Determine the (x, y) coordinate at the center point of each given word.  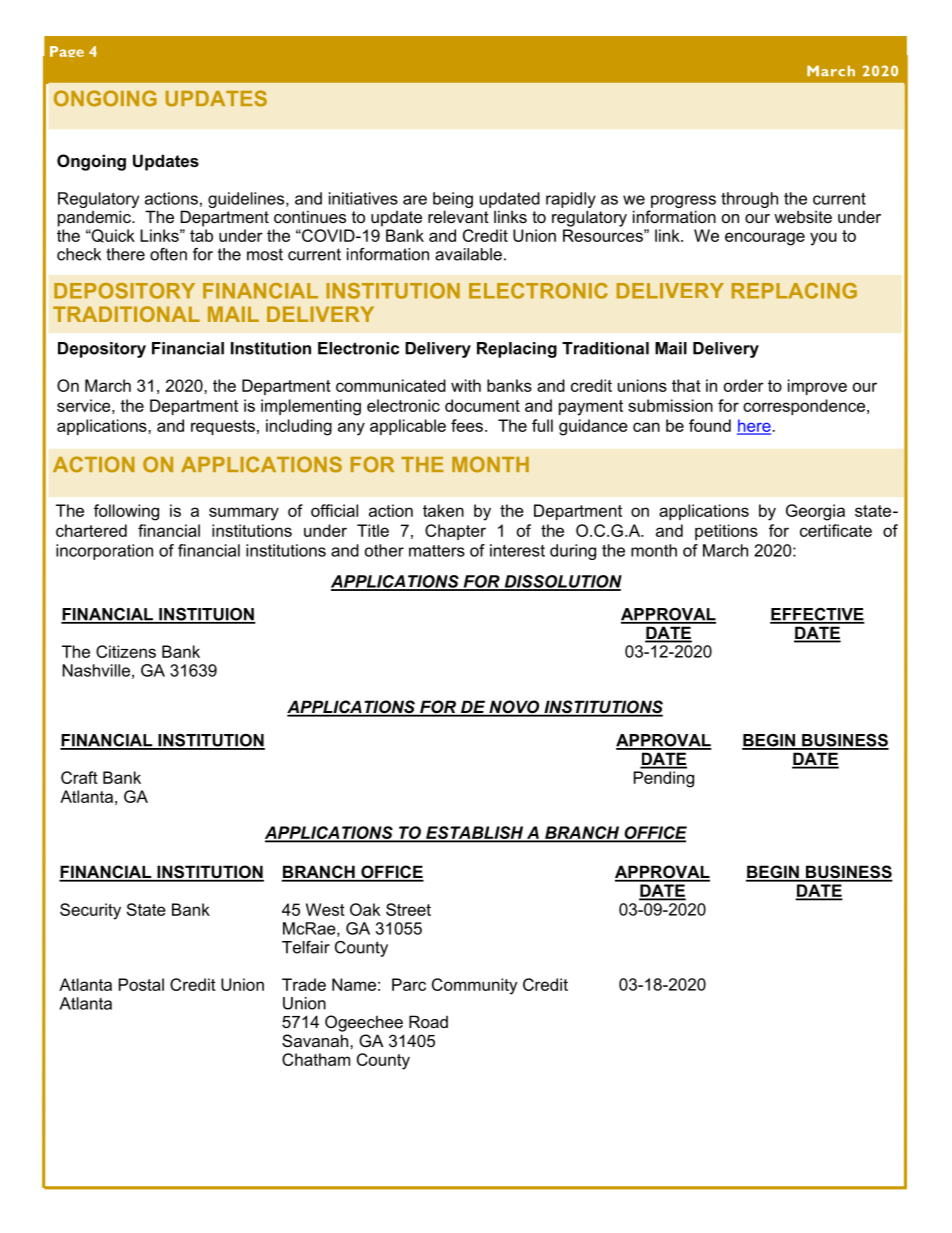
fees (467, 425)
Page (67, 51)
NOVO (514, 708)
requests (223, 427)
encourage (765, 239)
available (468, 254)
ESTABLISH (475, 833)
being (453, 201)
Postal (141, 984)
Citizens (126, 651)
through (749, 200)
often (168, 254)
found (710, 425)
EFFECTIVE (817, 615)
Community (474, 986)
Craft (79, 777)
